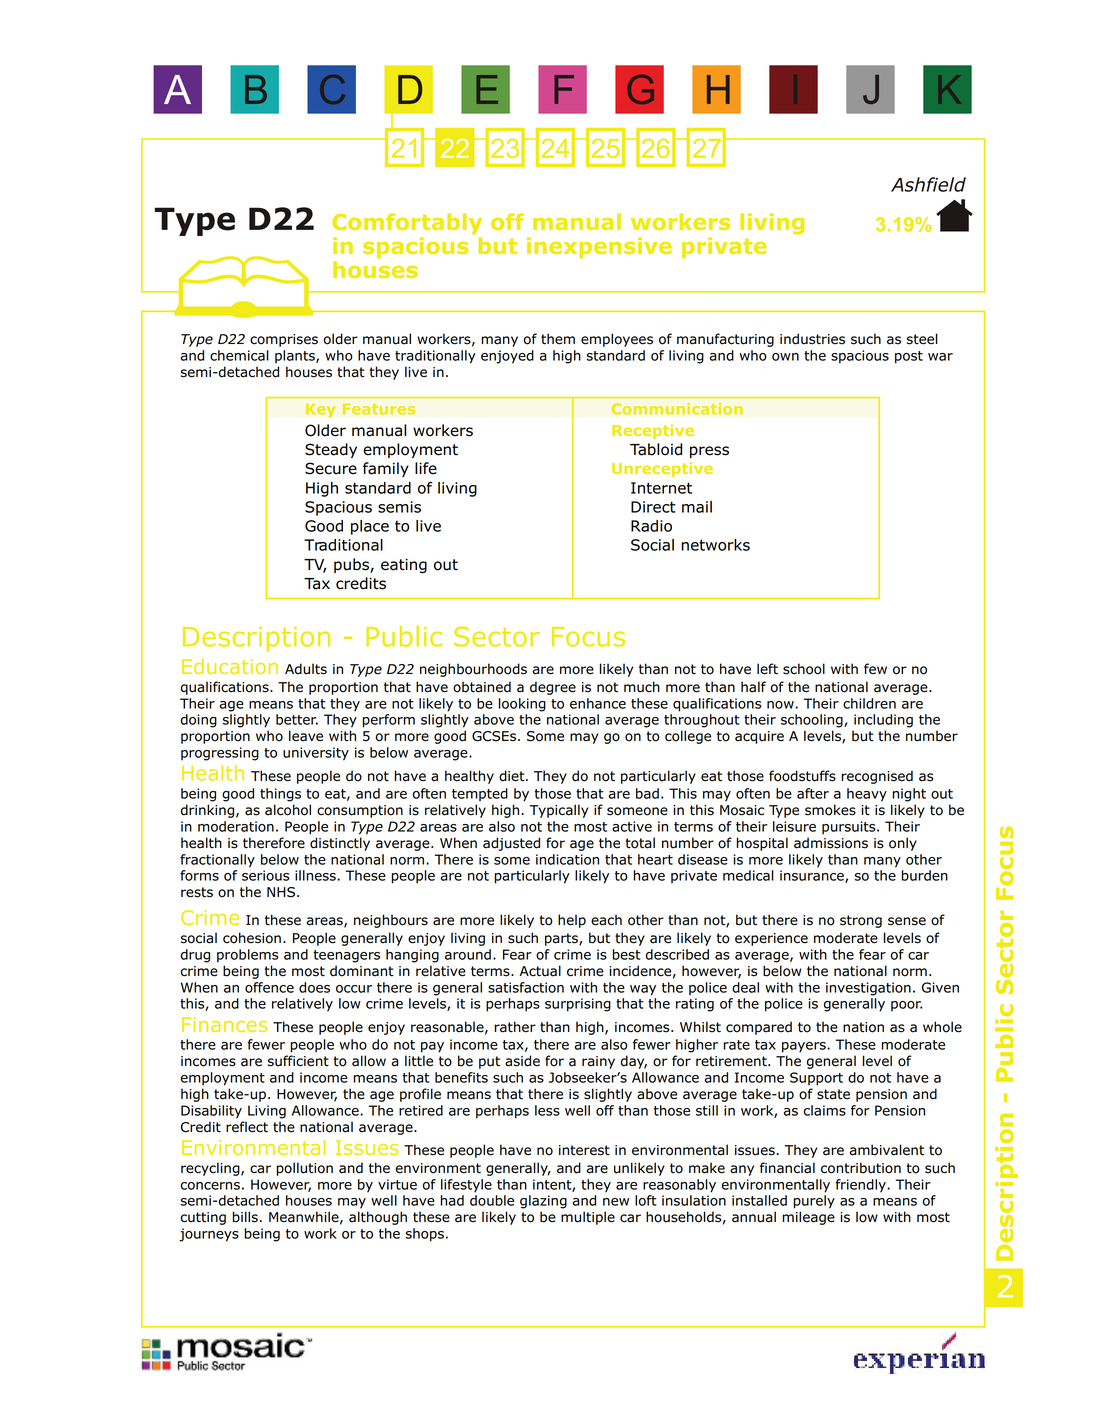 Image resolution: width=1099 pixels, height=1422 pixels. I want to click on comprises, so click(284, 340).
